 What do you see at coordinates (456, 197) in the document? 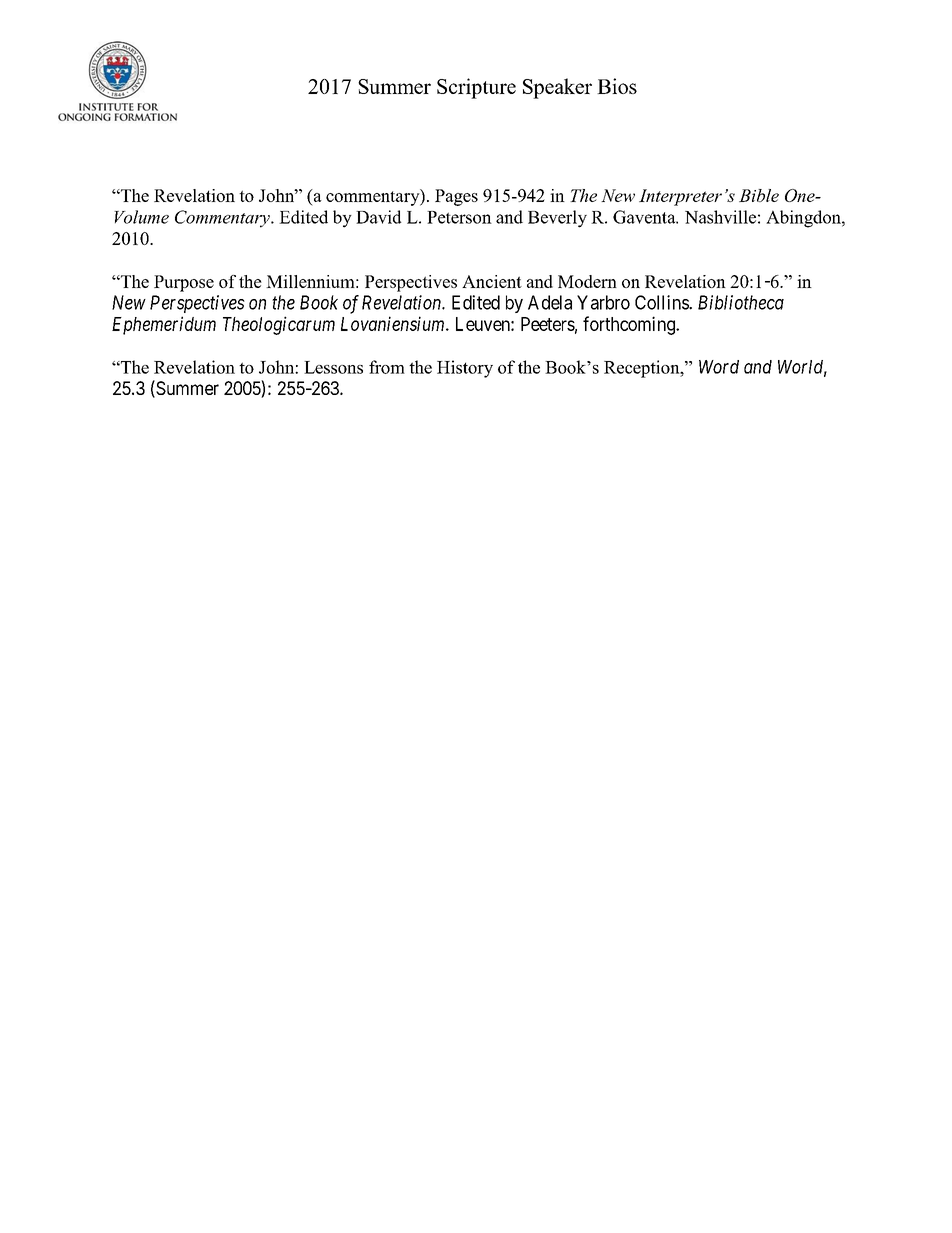
I see `Pages` at bounding box center [456, 197].
